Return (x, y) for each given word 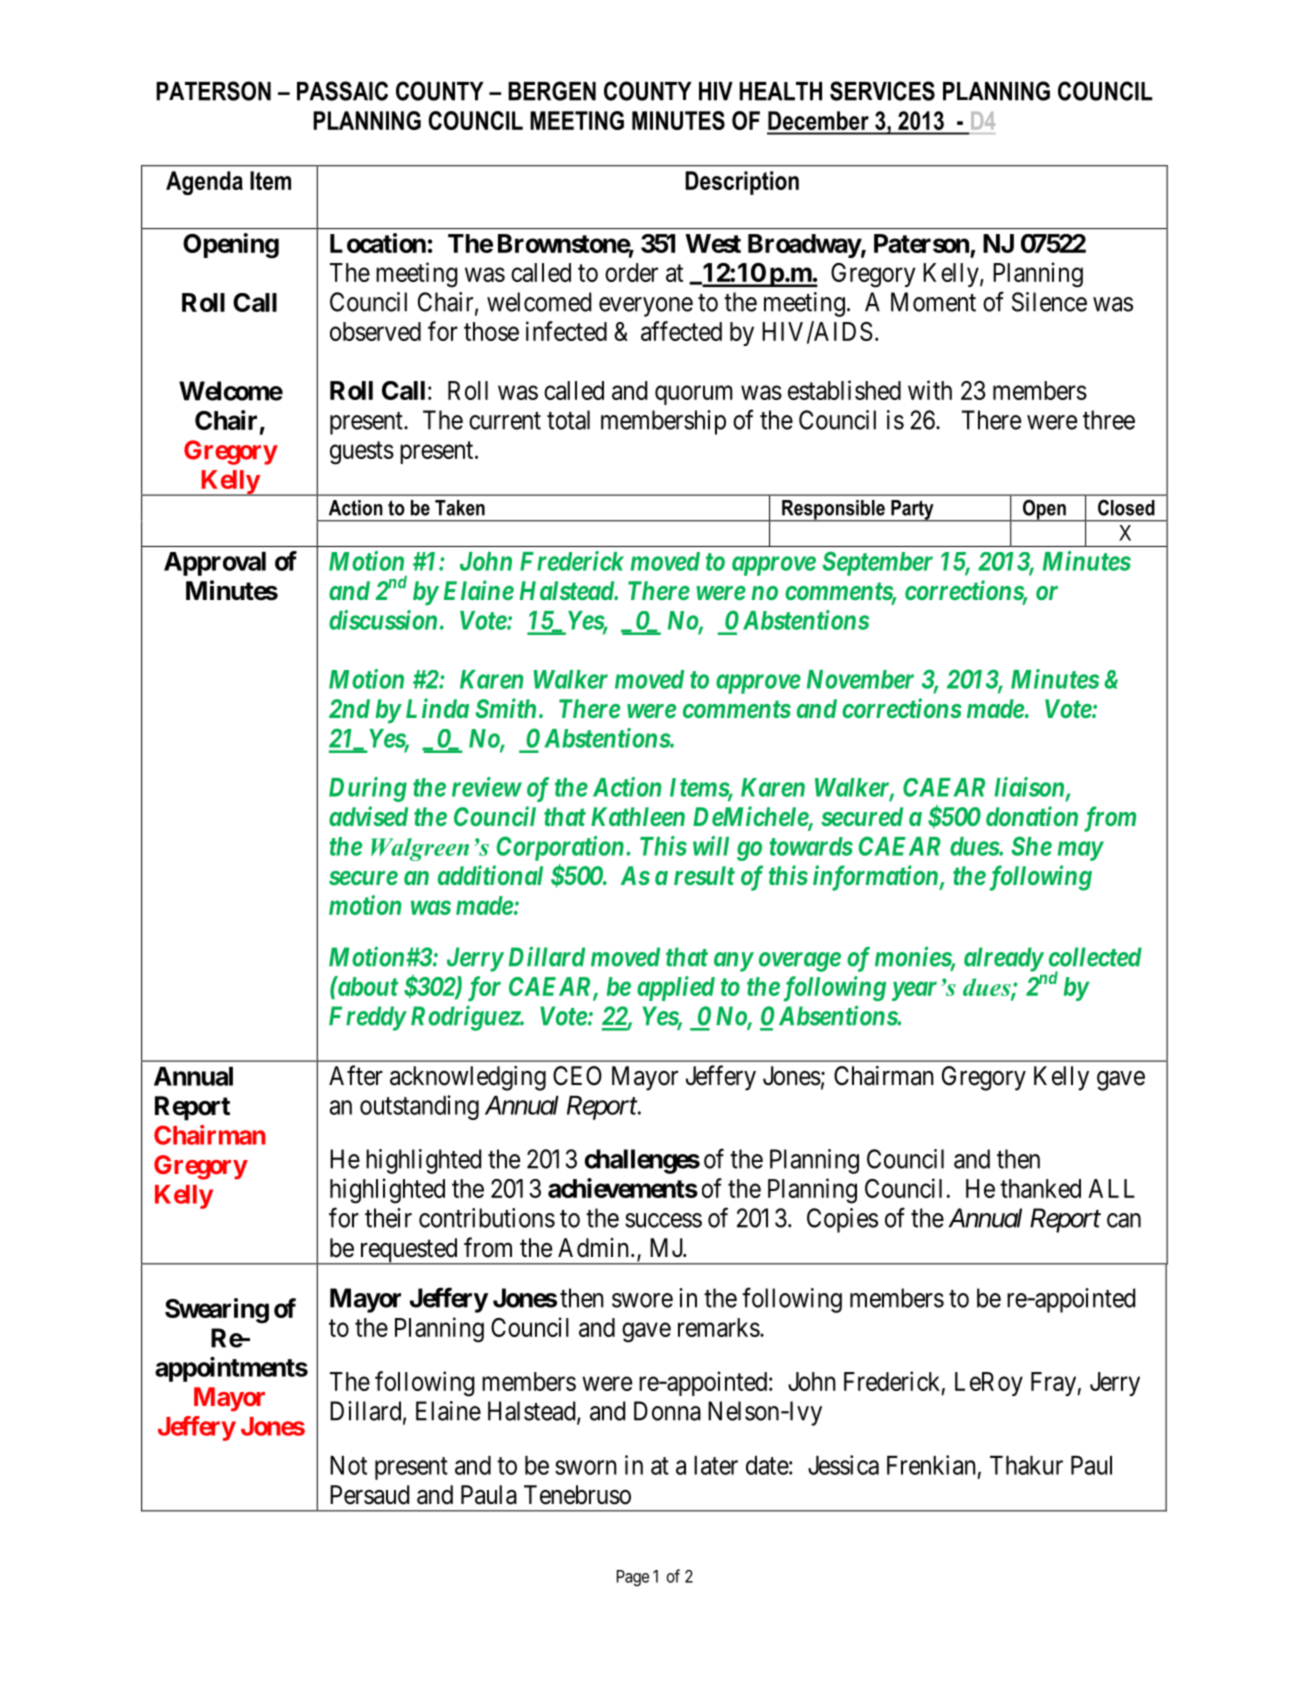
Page (633, 1578)
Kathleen (638, 816)
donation (1032, 816)
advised (368, 816)
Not (348, 1465)
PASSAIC (342, 91)
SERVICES (882, 91)
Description (742, 183)
